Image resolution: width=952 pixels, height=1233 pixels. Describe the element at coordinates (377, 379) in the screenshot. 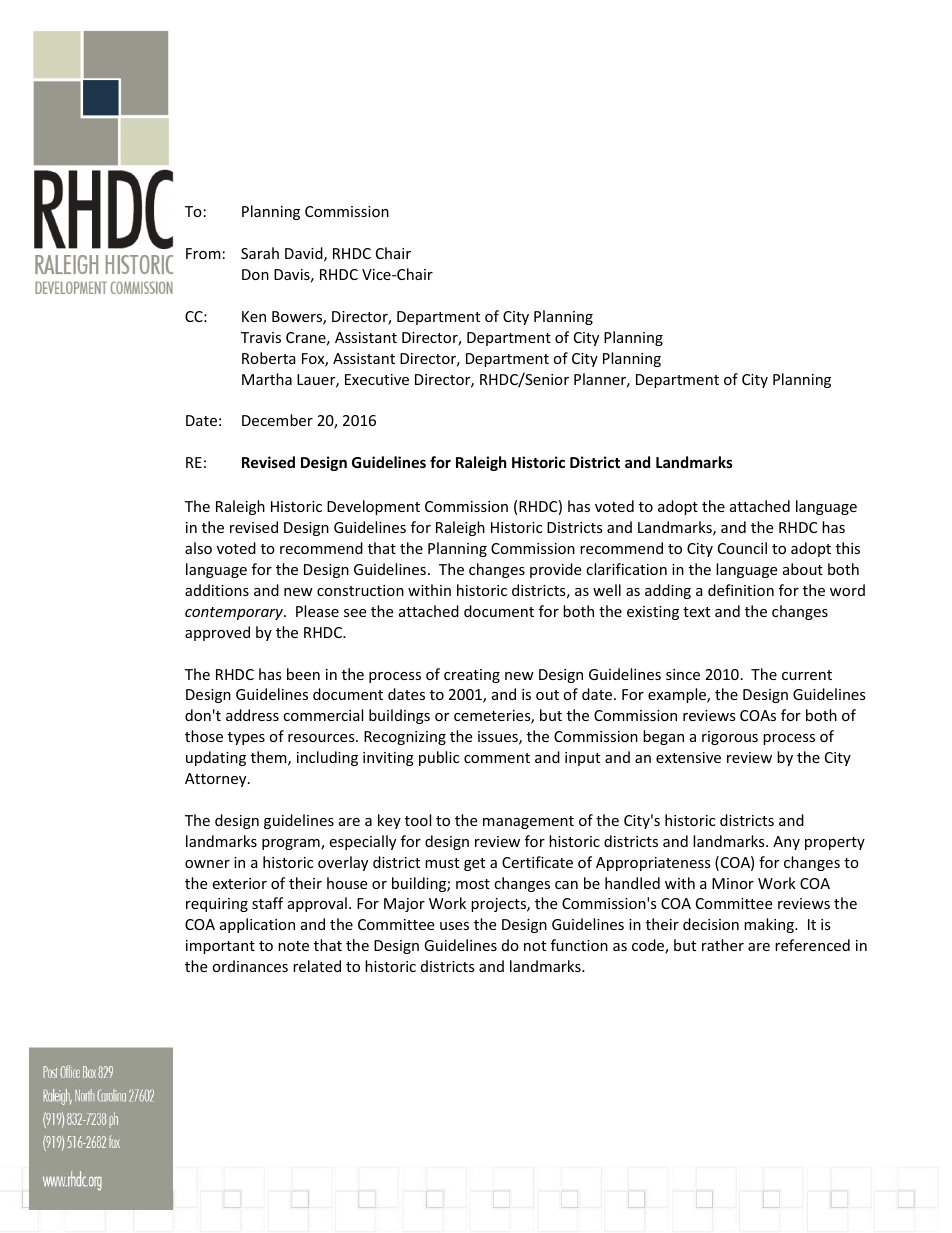

I see `Executive` at that location.
